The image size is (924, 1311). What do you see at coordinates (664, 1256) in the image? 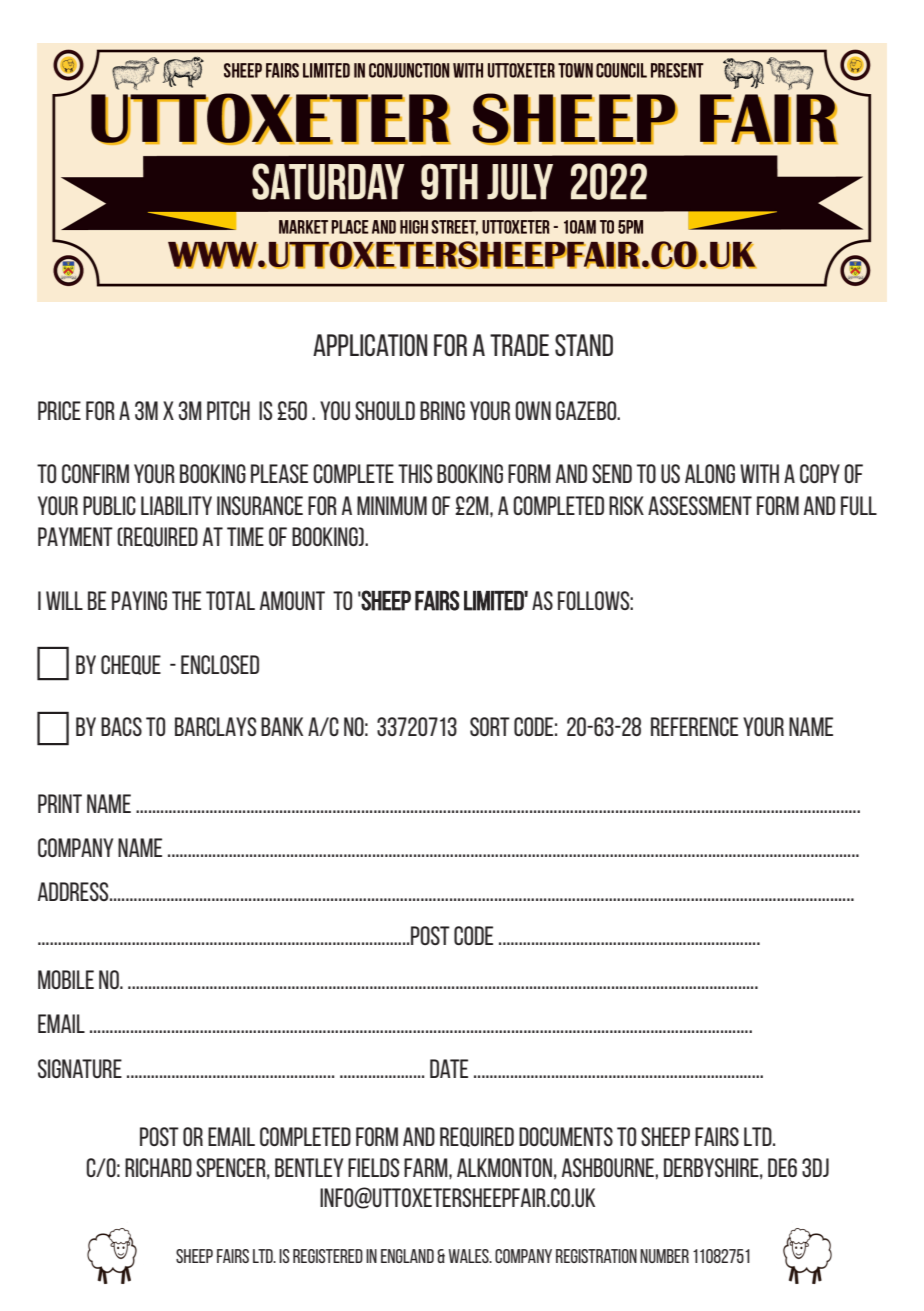
I see `number` at bounding box center [664, 1256].
